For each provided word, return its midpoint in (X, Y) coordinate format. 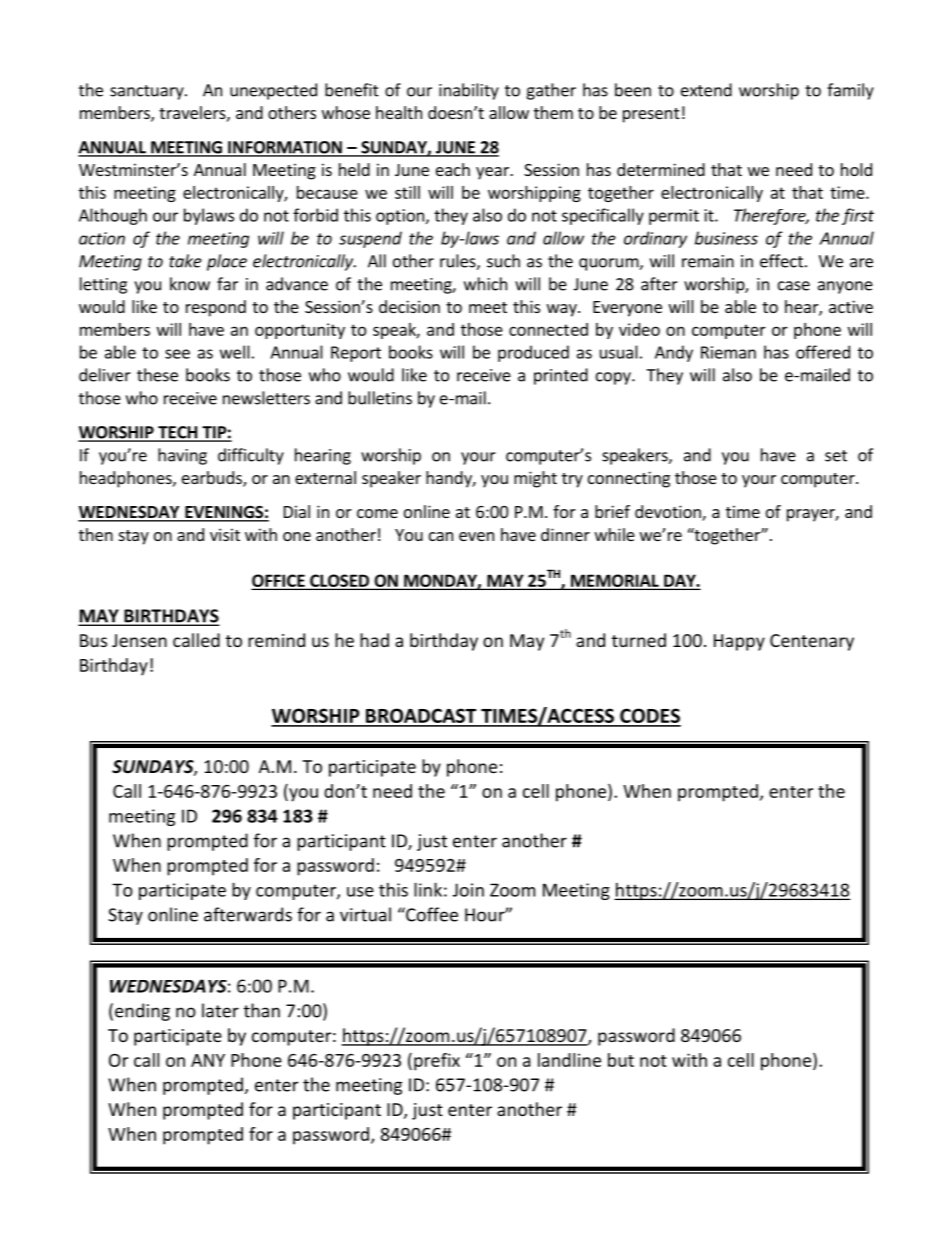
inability (469, 91)
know (190, 284)
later (220, 1010)
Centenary (812, 642)
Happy (739, 642)
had (374, 640)
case (794, 286)
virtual (365, 914)
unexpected (273, 91)
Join (468, 890)
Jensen (139, 640)
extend (706, 90)
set (836, 456)
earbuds (213, 479)
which (485, 284)
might (535, 479)
